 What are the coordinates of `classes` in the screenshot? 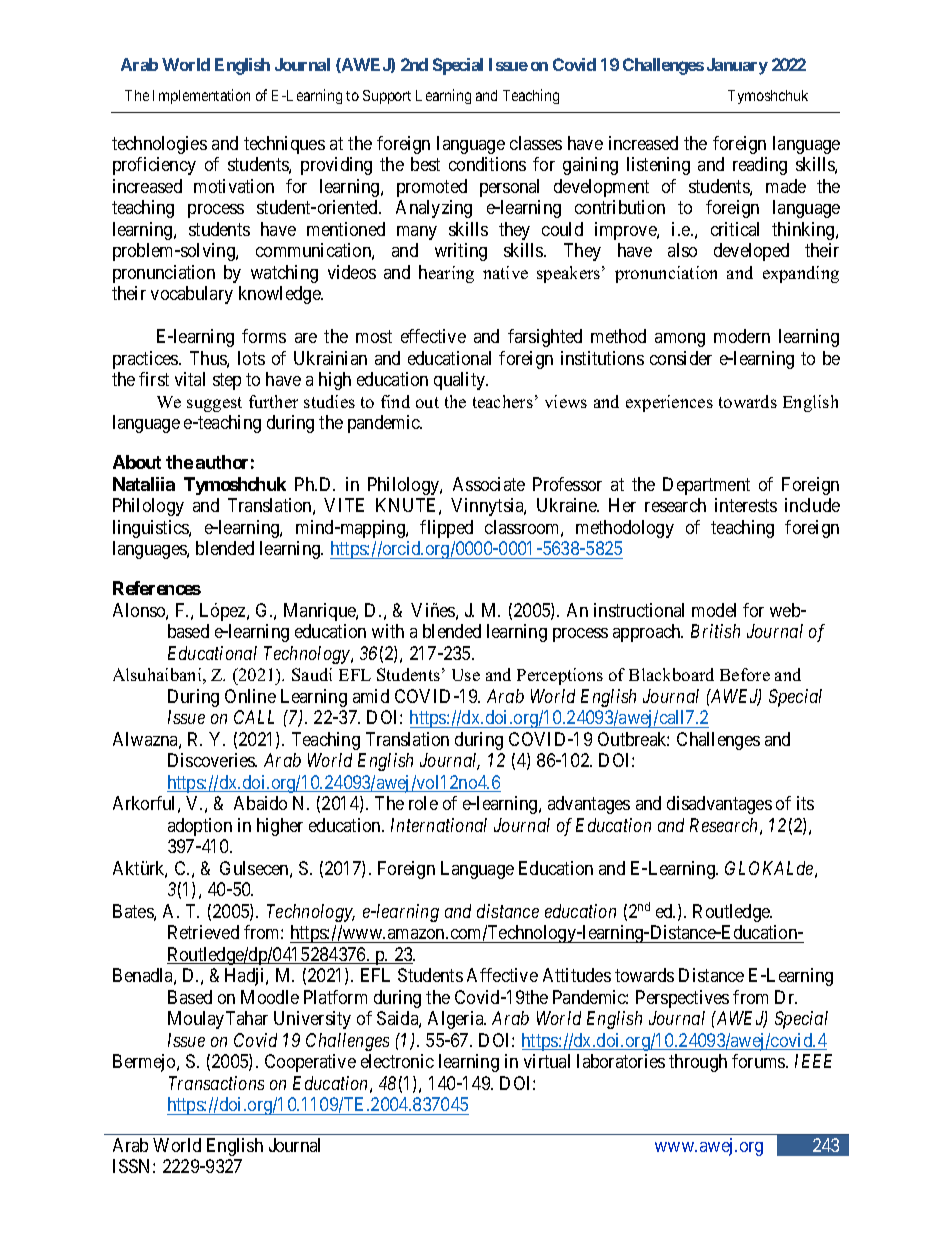 It's located at (536, 143).
